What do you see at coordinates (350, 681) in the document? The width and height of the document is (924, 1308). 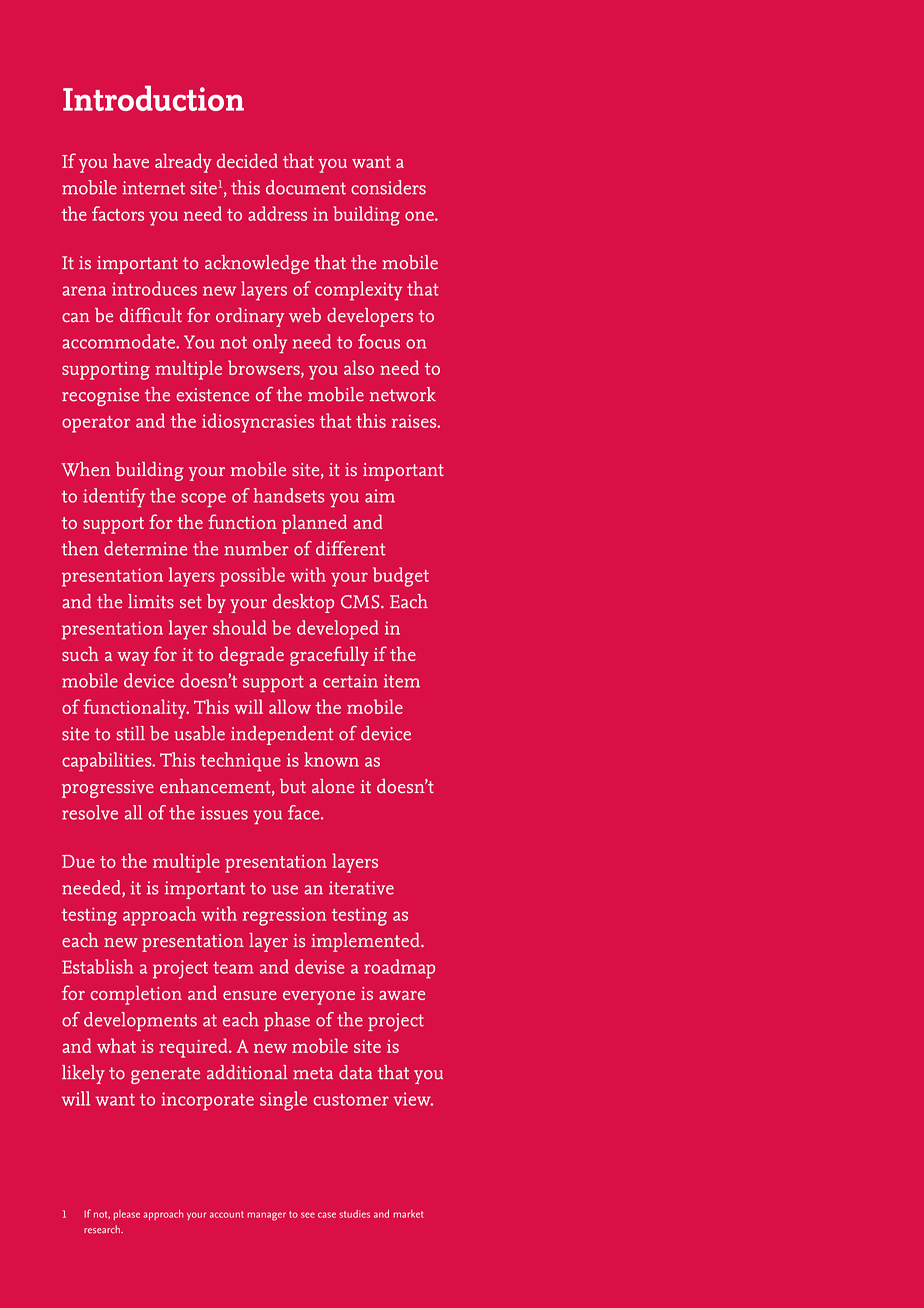 I see `certain` at bounding box center [350, 681].
